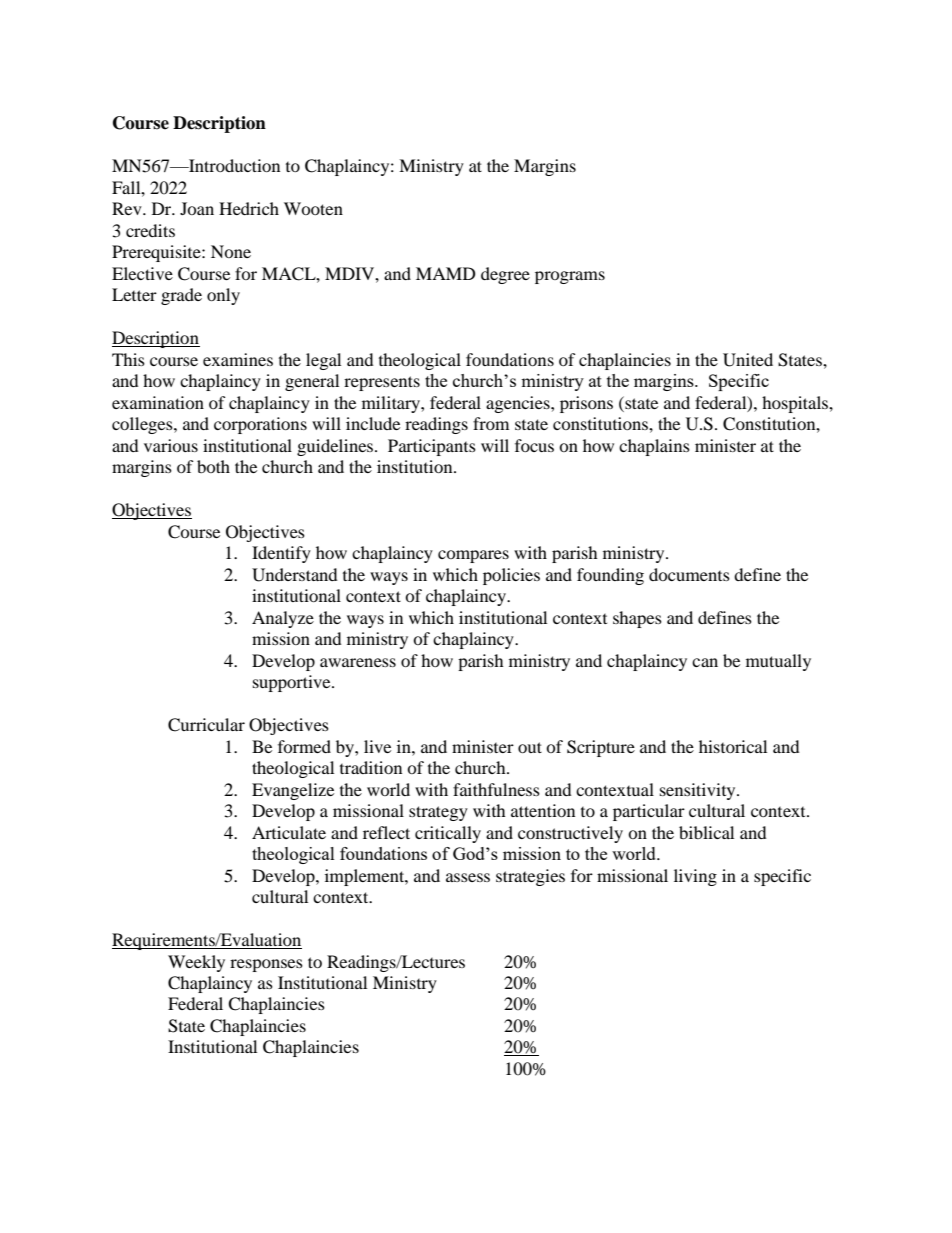 The width and height of the page is (952, 1233). Describe the element at coordinates (196, 963) in the page. I see `Weekly` at that location.
